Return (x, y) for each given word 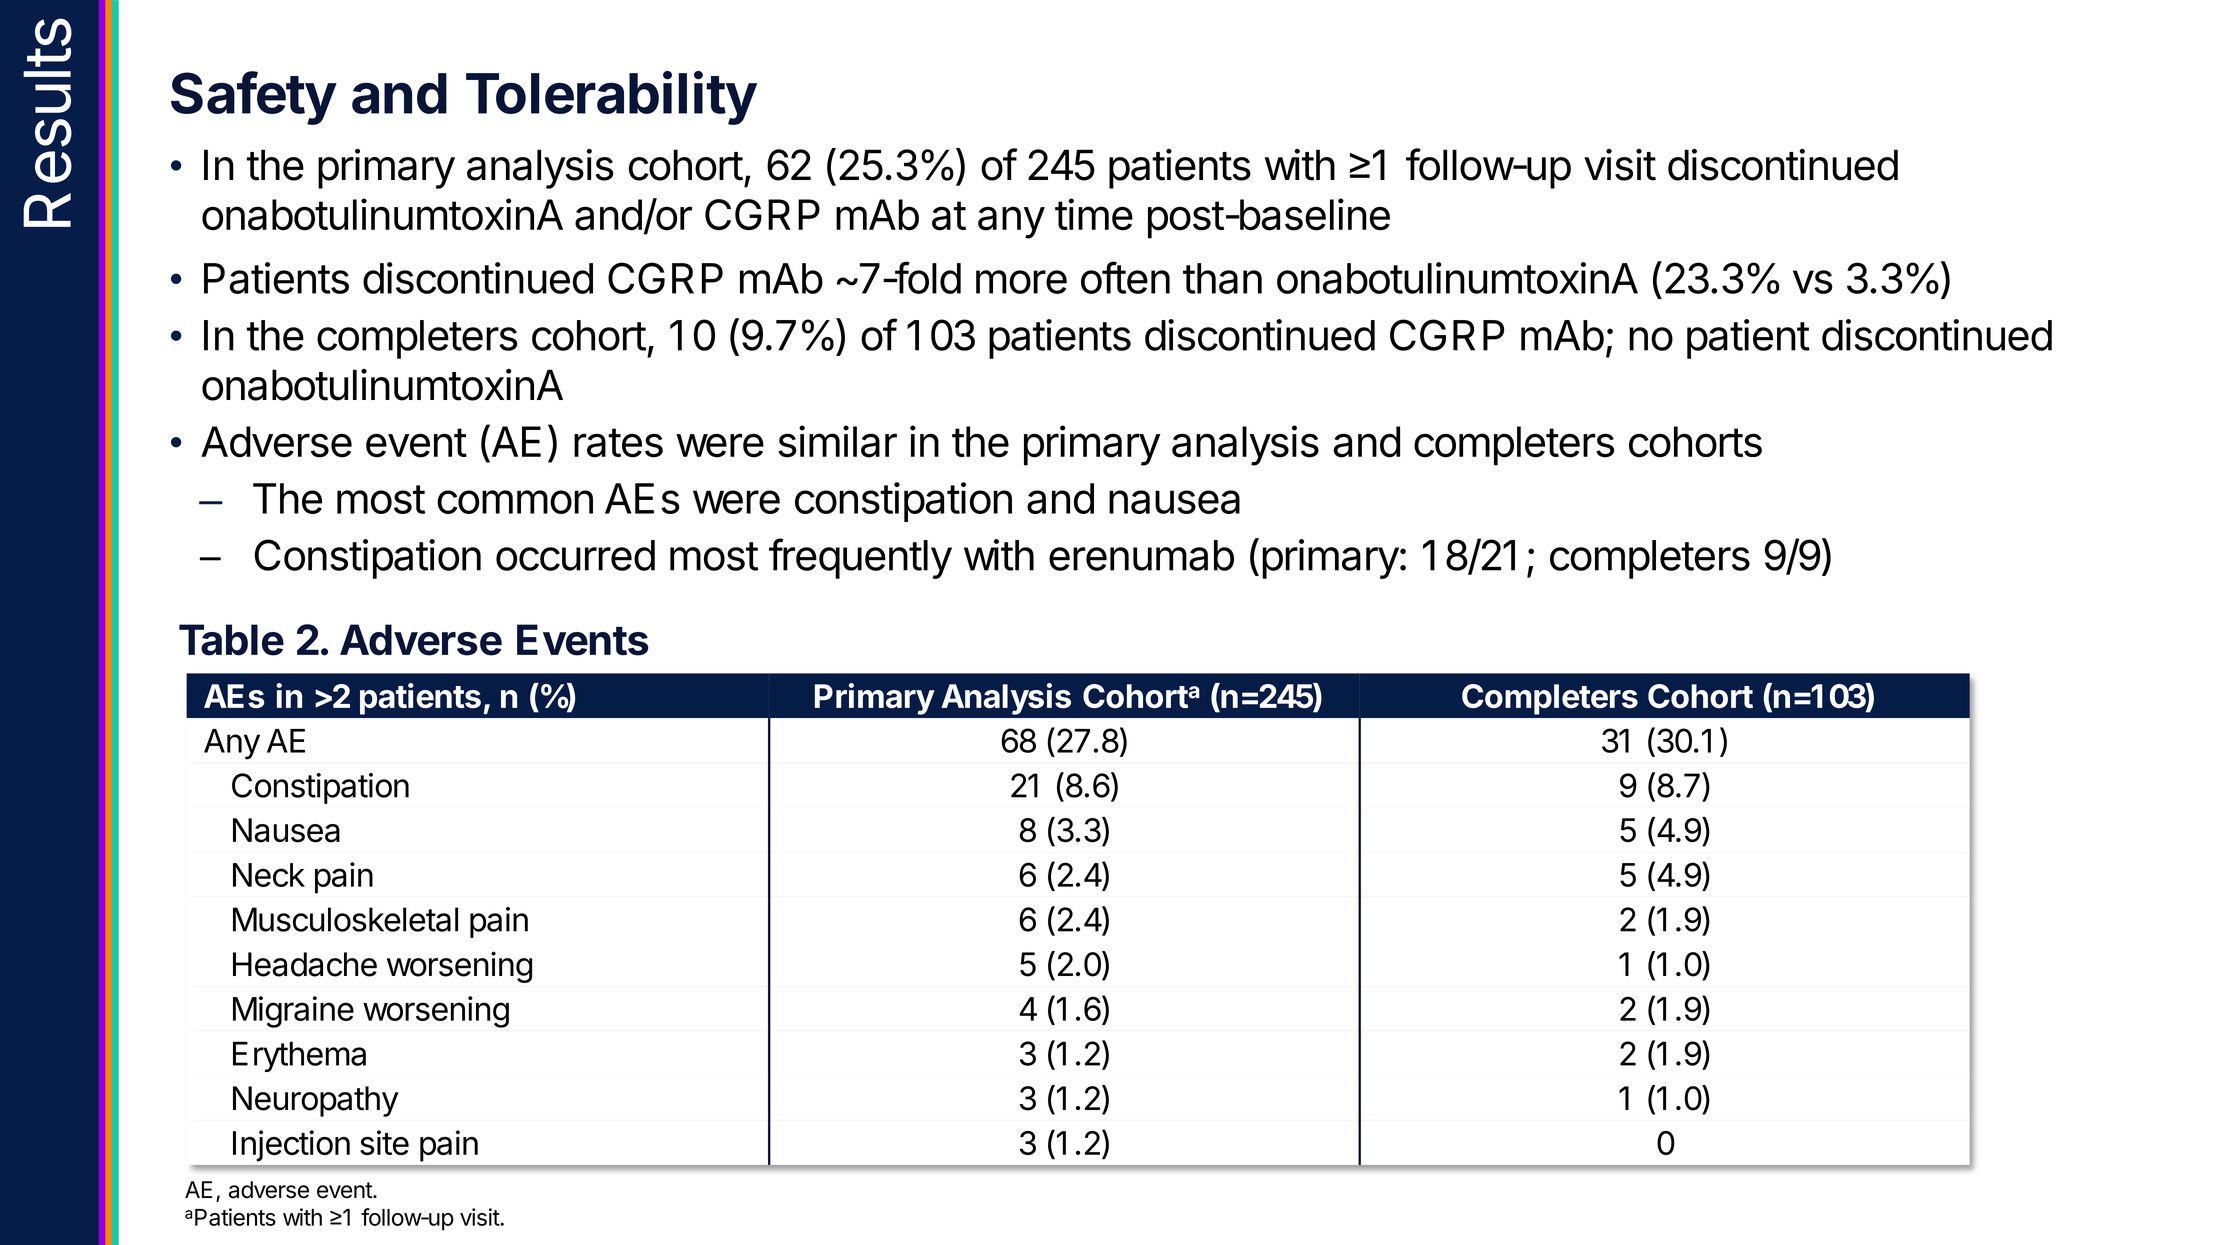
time (1094, 214)
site (384, 1142)
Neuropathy (316, 1101)
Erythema (299, 1056)
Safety (253, 98)
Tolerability (611, 98)
